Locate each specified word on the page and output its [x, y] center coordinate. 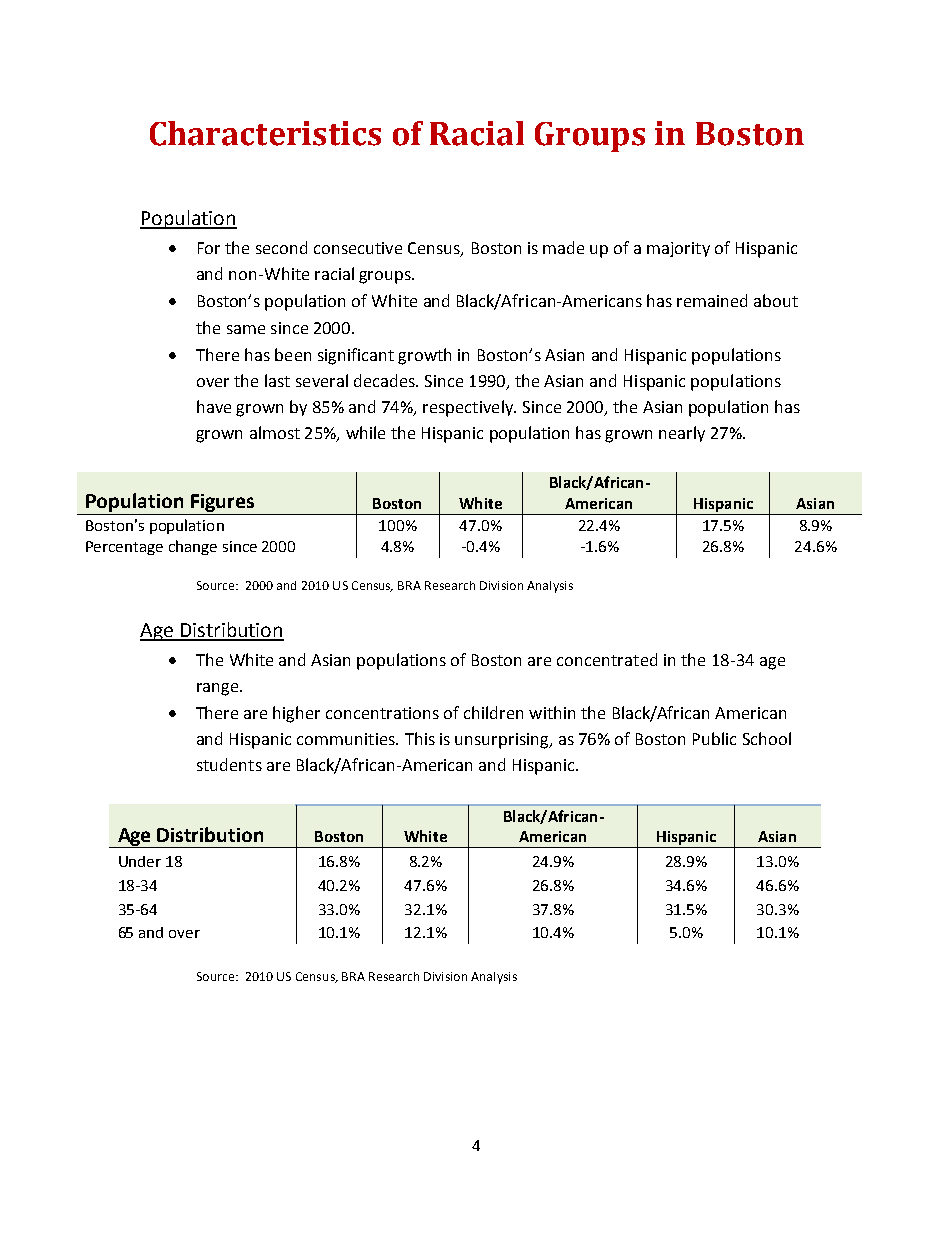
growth [424, 356]
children [493, 712]
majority [678, 249]
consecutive [358, 248]
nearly [682, 434]
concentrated [607, 659]
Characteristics [265, 133]
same [246, 329]
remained [712, 300]
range [219, 689]
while [365, 432]
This [420, 738]
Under [140, 861]
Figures [222, 503]
